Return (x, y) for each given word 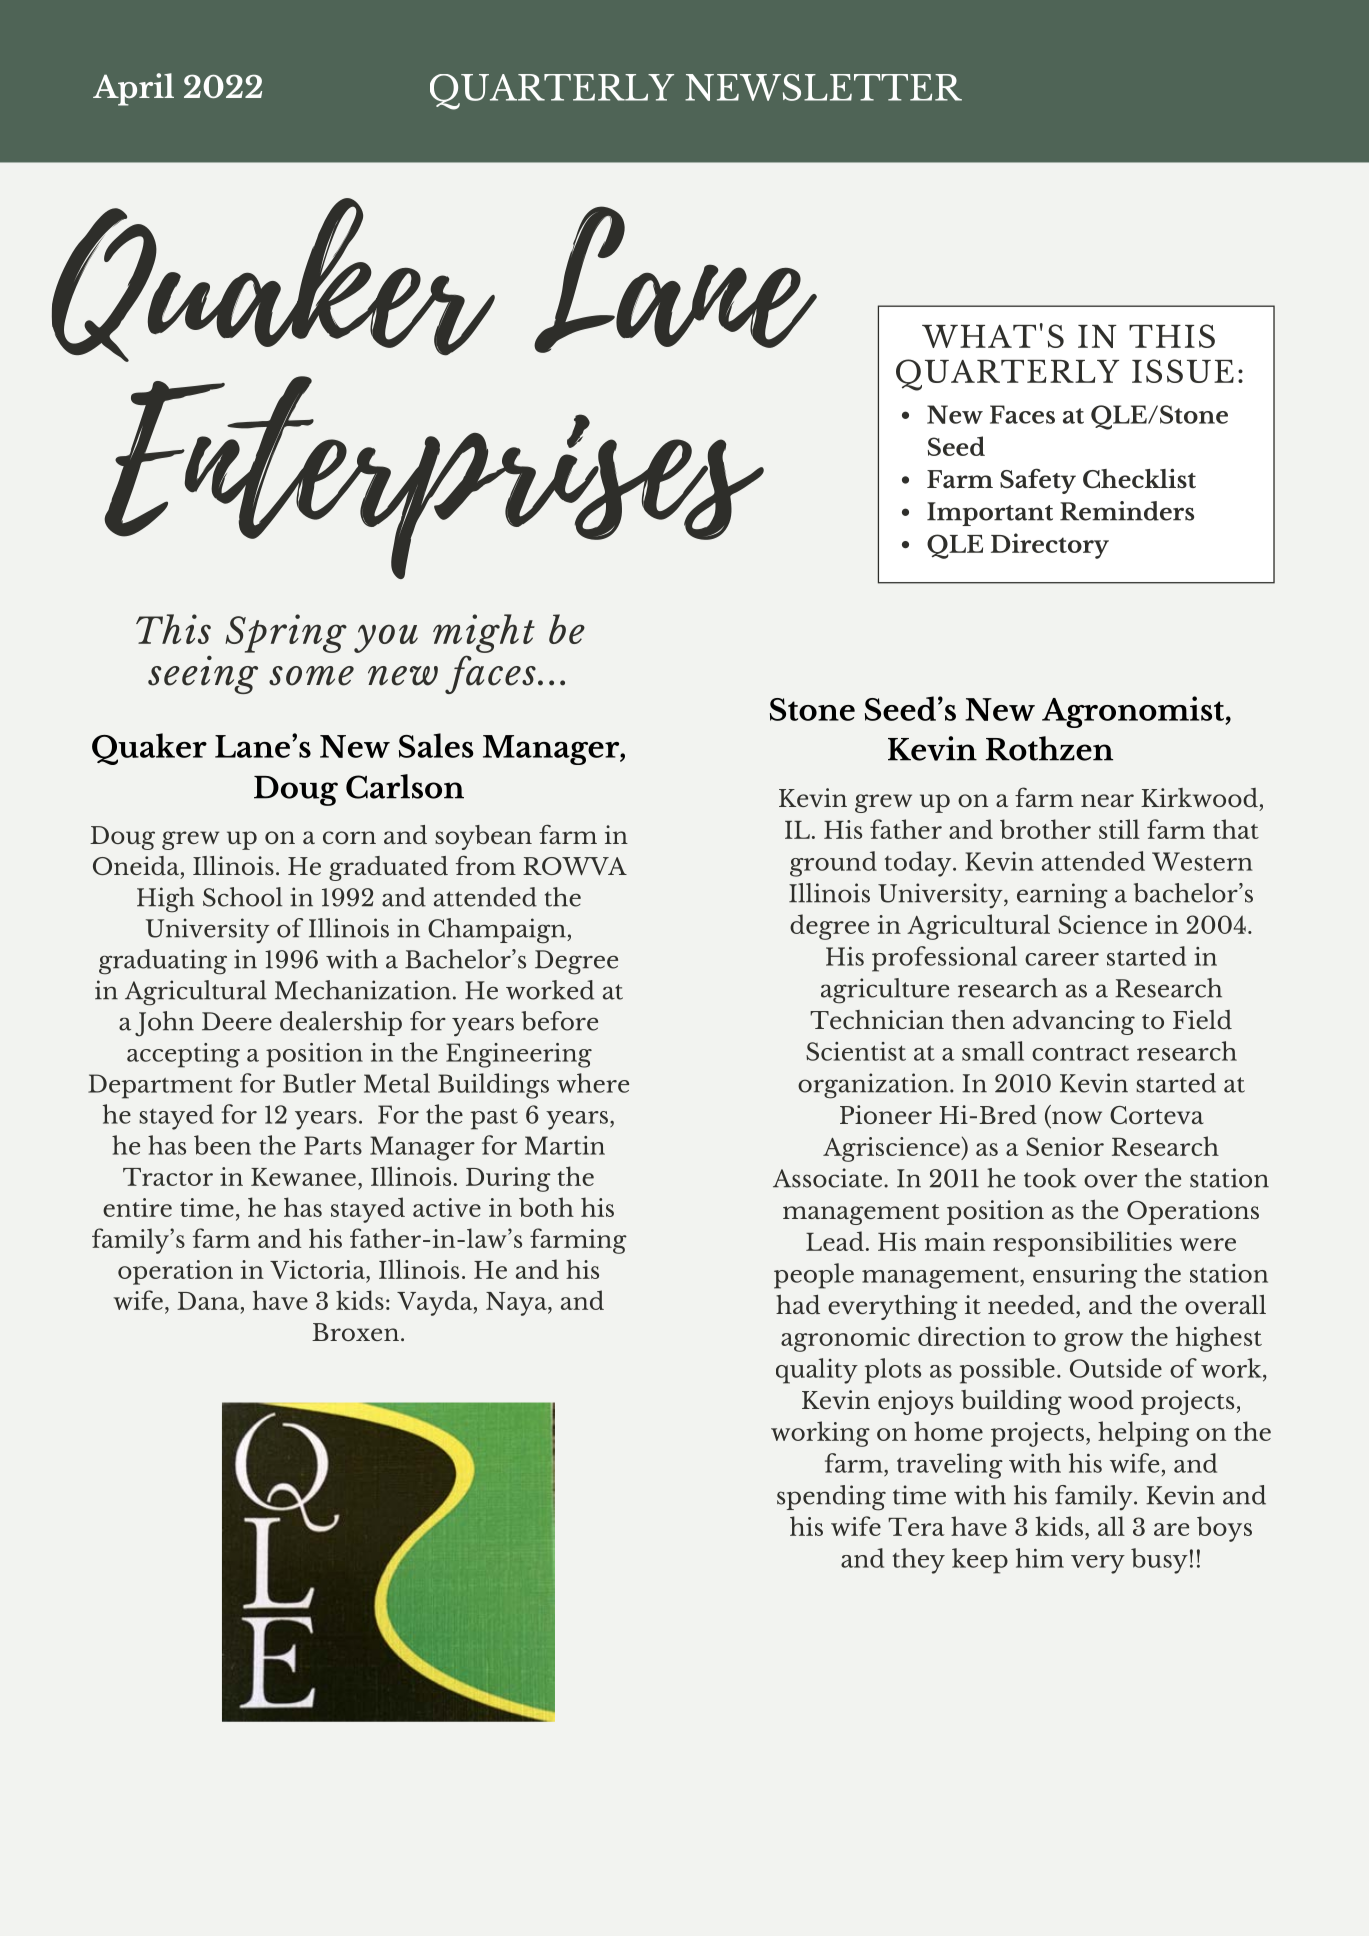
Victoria (319, 1269)
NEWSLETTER (823, 87)
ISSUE (1183, 371)
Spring (286, 633)
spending (831, 1498)
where (593, 1083)
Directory (1050, 546)
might (484, 633)
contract (1080, 1053)
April (133, 89)
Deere (237, 1021)
